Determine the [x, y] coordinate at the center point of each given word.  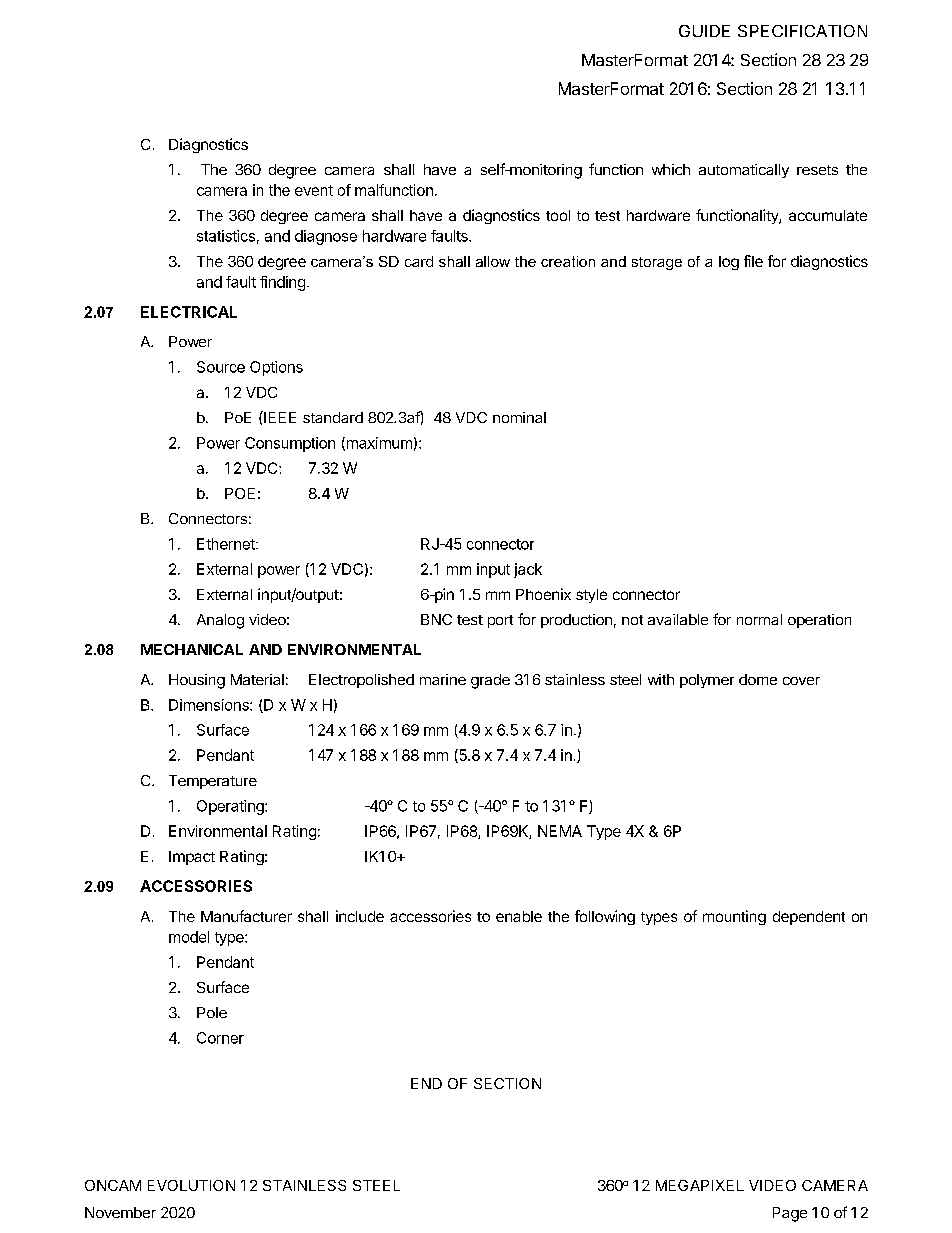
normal [759, 619]
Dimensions [210, 705]
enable [519, 916]
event [314, 190]
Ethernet [227, 544]
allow [493, 261]
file [753, 261]
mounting [734, 917]
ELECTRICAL [189, 312]
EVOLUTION [191, 1185]
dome [758, 679]
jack [528, 570]
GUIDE [704, 31]
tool [558, 215]
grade [490, 681]
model [189, 937]
